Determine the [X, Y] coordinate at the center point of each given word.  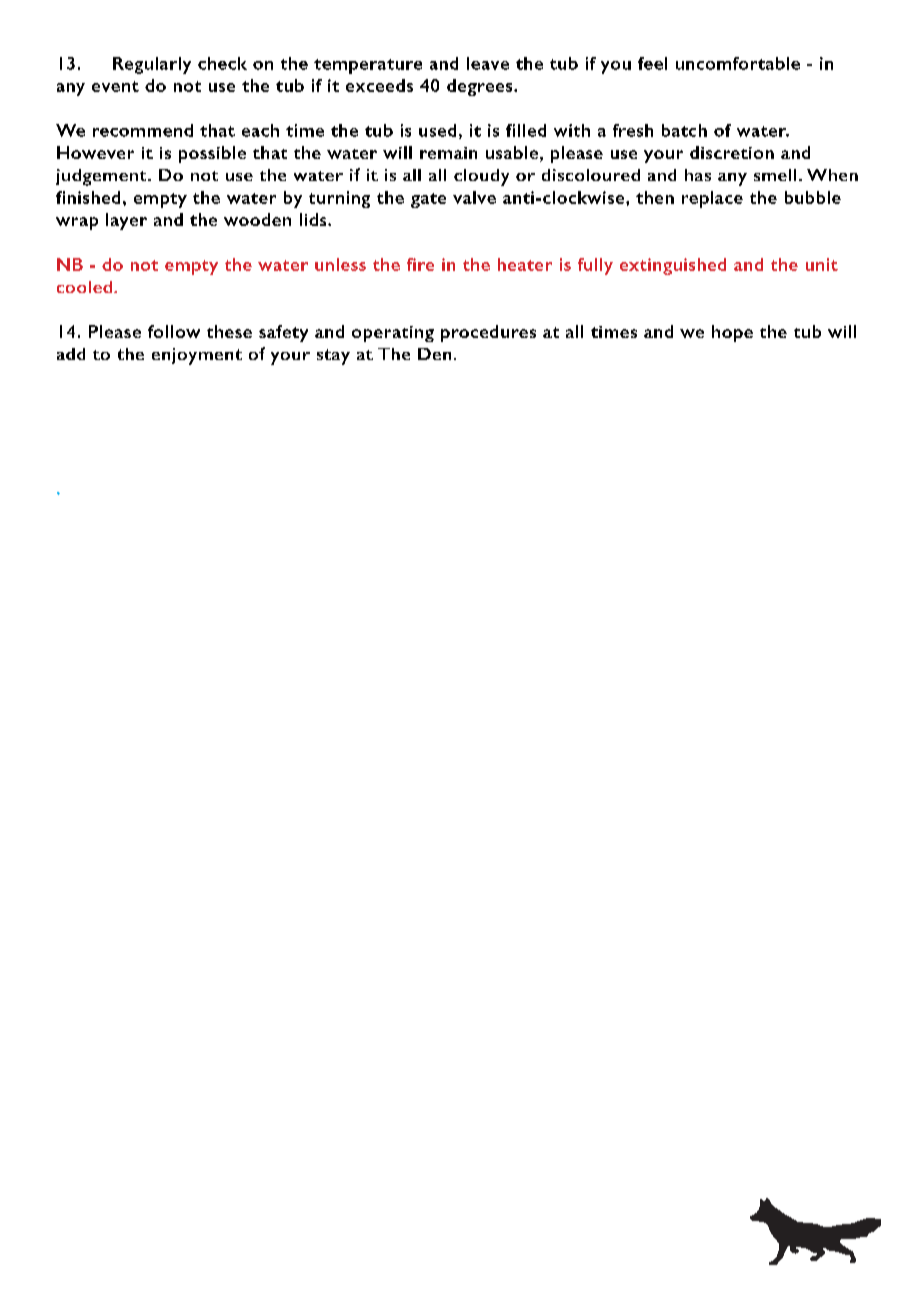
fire [420, 264]
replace [712, 199]
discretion [732, 152]
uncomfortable [738, 63]
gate [428, 200]
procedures [488, 333]
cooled [84, 287]
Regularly [152, 65]
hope [732, 333]
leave [488, 63]
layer [126, 221]
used [437, 130]
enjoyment [197, 356]
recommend [143, 130]
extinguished [673, 266]
